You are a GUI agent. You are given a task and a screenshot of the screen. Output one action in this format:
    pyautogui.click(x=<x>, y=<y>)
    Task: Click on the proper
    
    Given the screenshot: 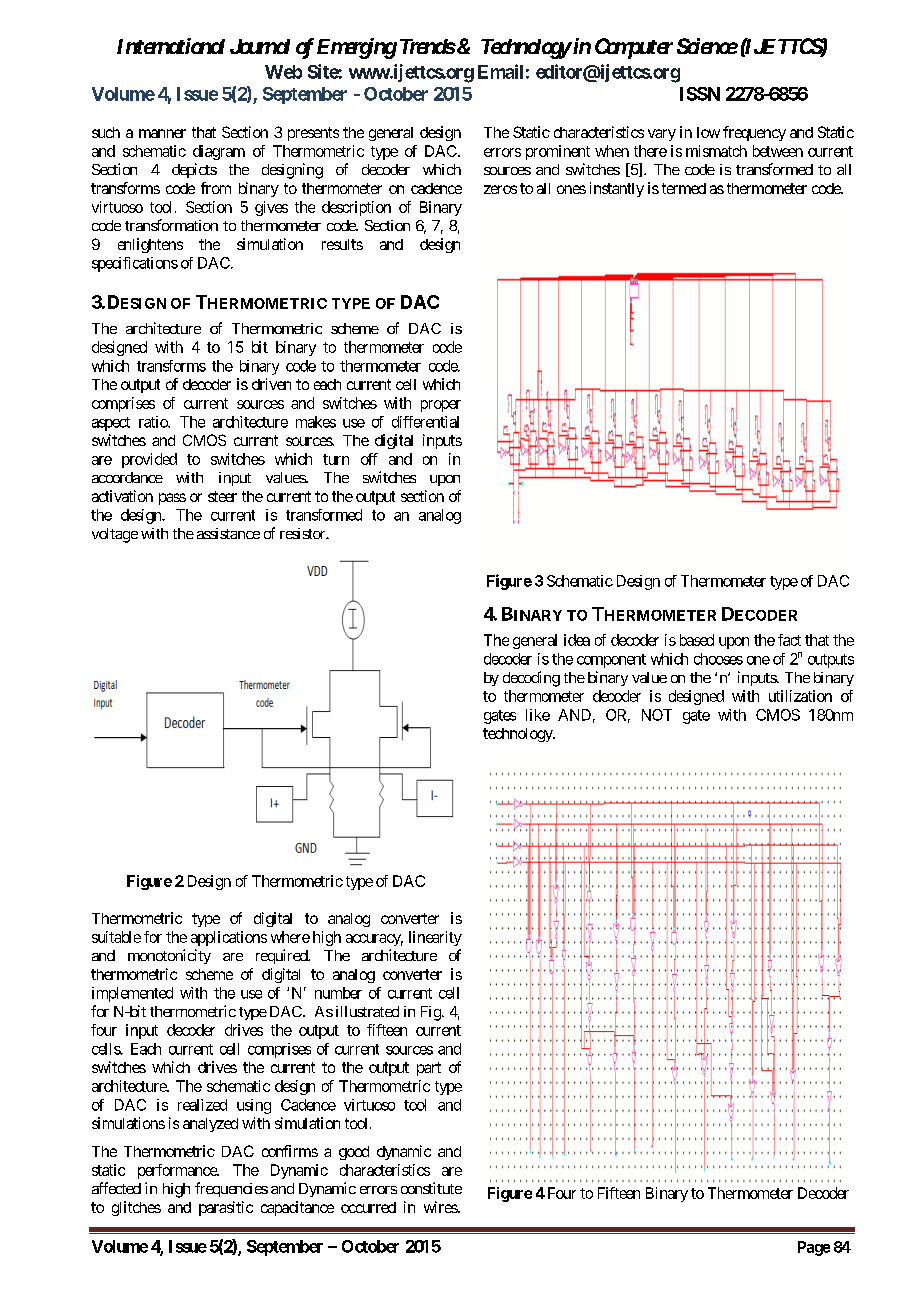 What is the action you would take?
    pyautogui.click(x=441, y=406)
